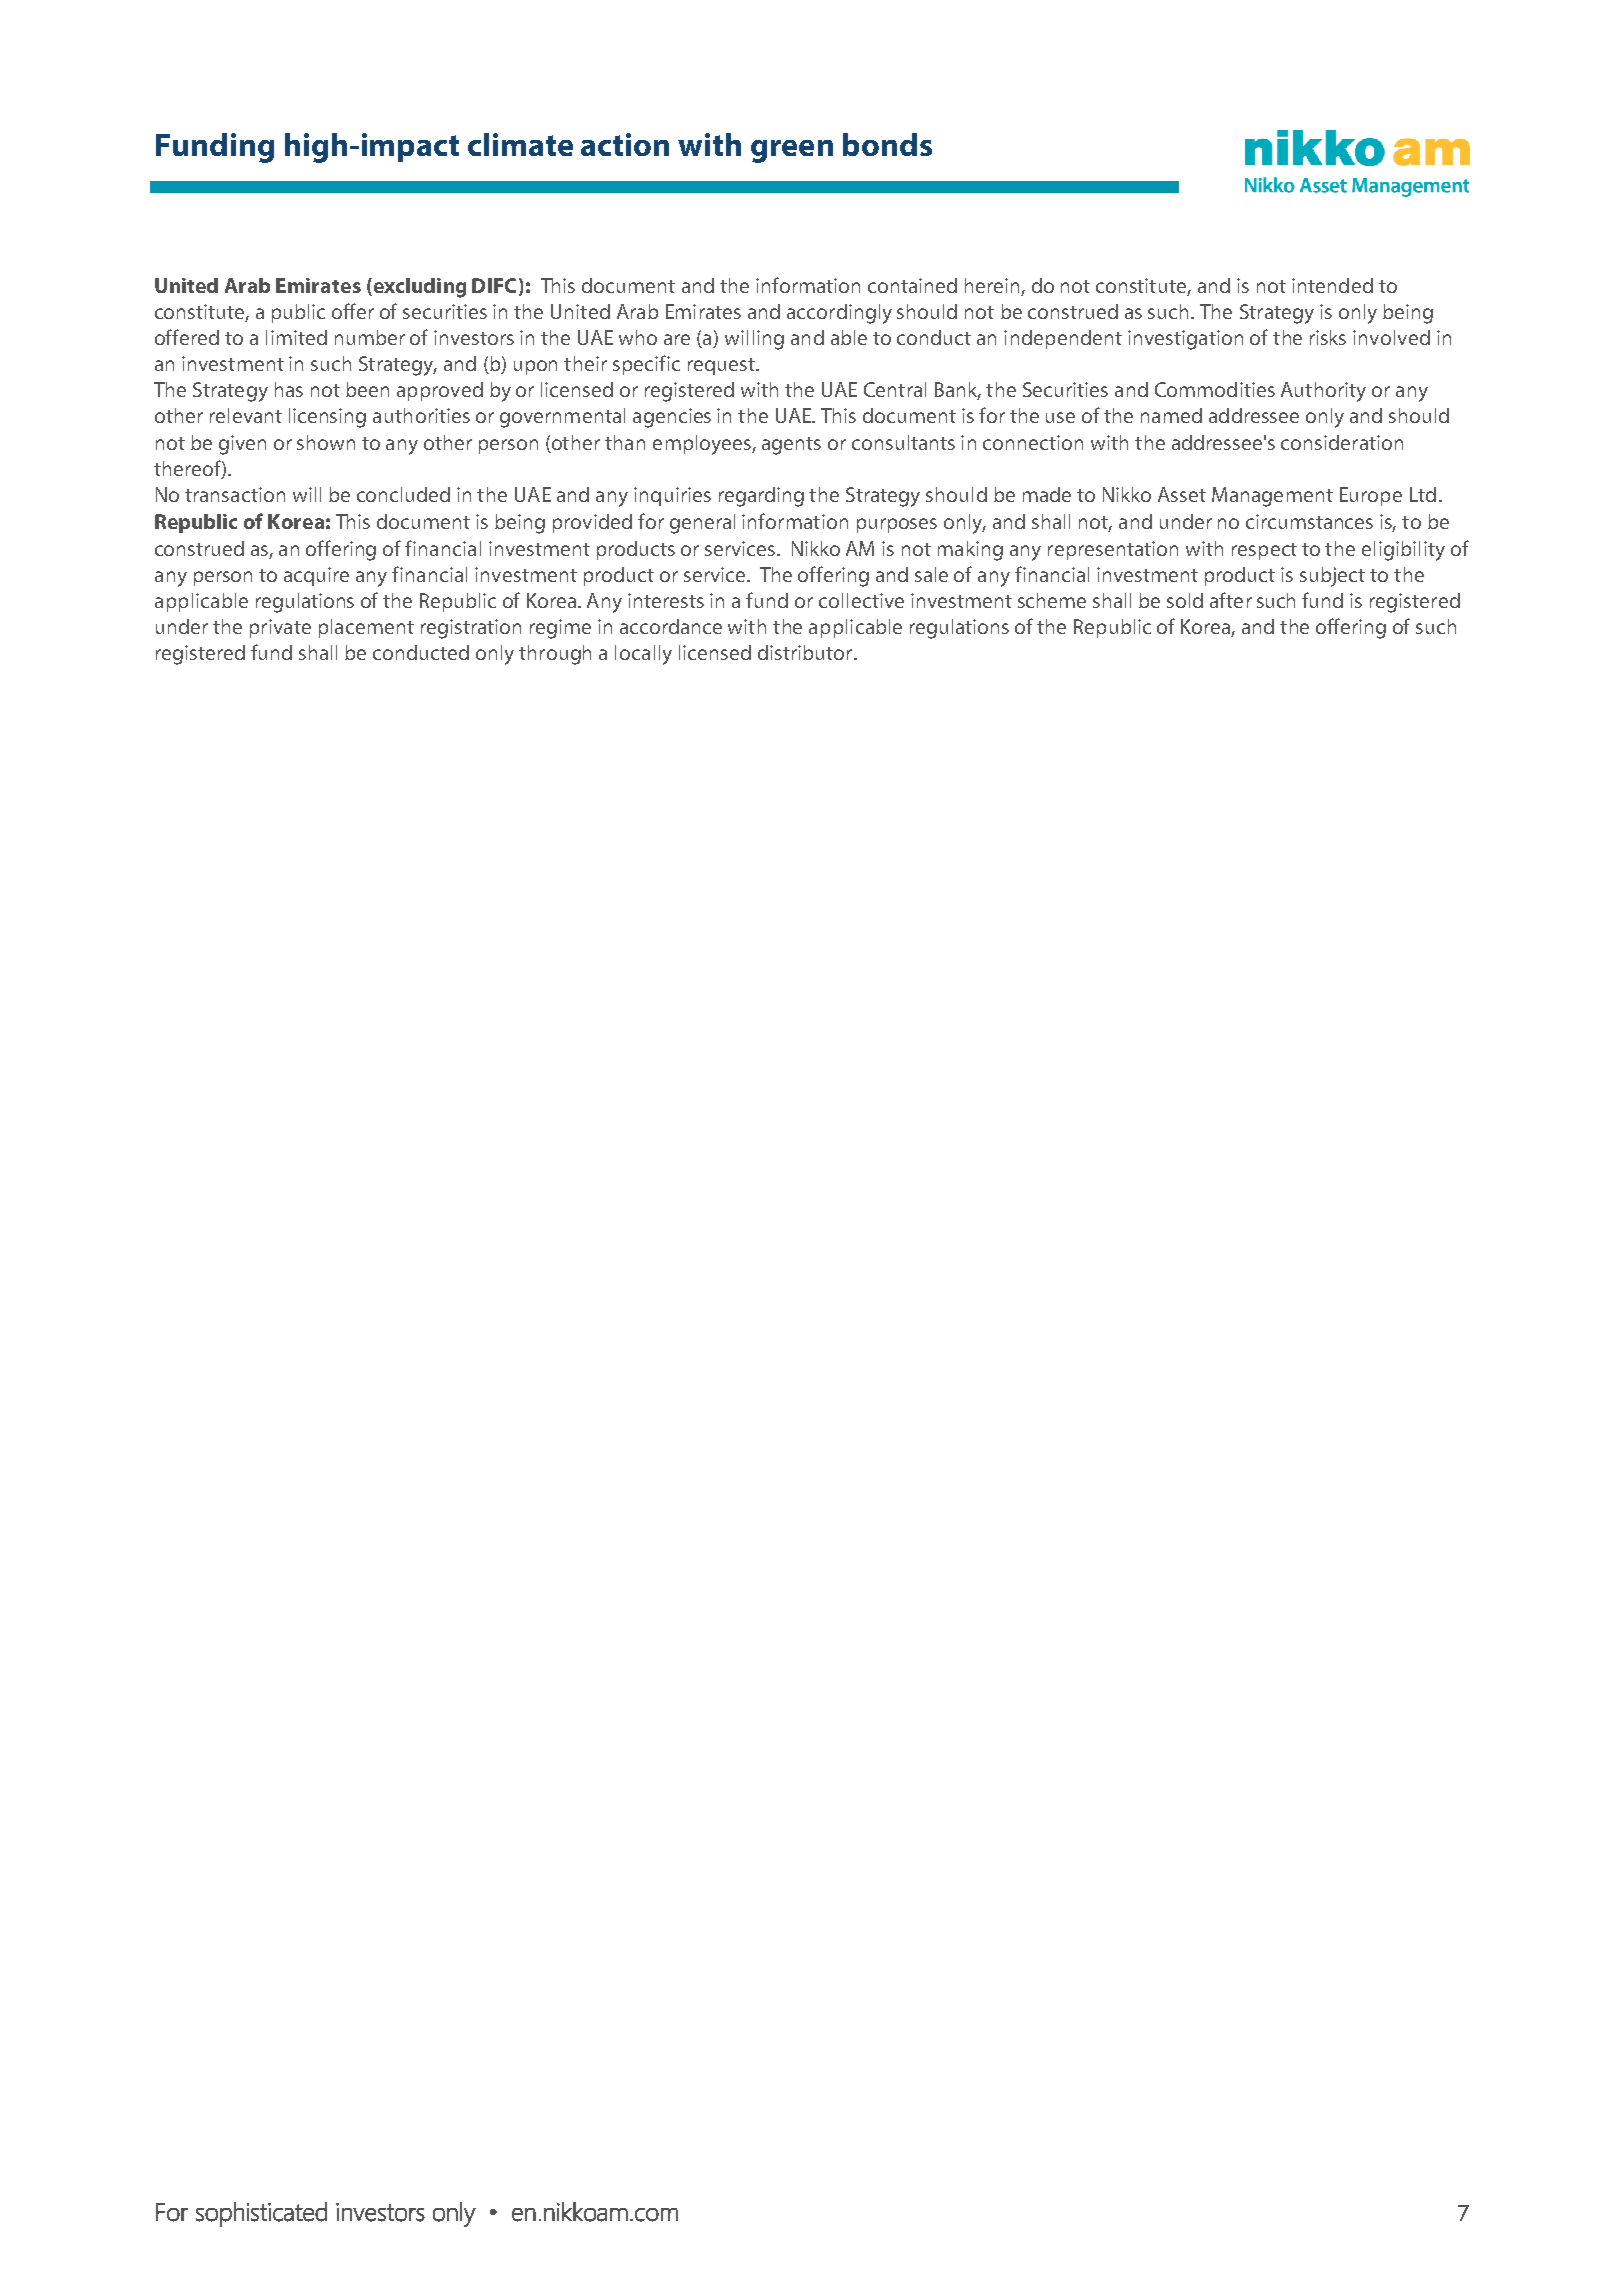 The height and width of the image is (2296, 1623). What do you see at coordinates (1332, 285) in the image?
I see `intended` at bounding box center [1332, 285].
